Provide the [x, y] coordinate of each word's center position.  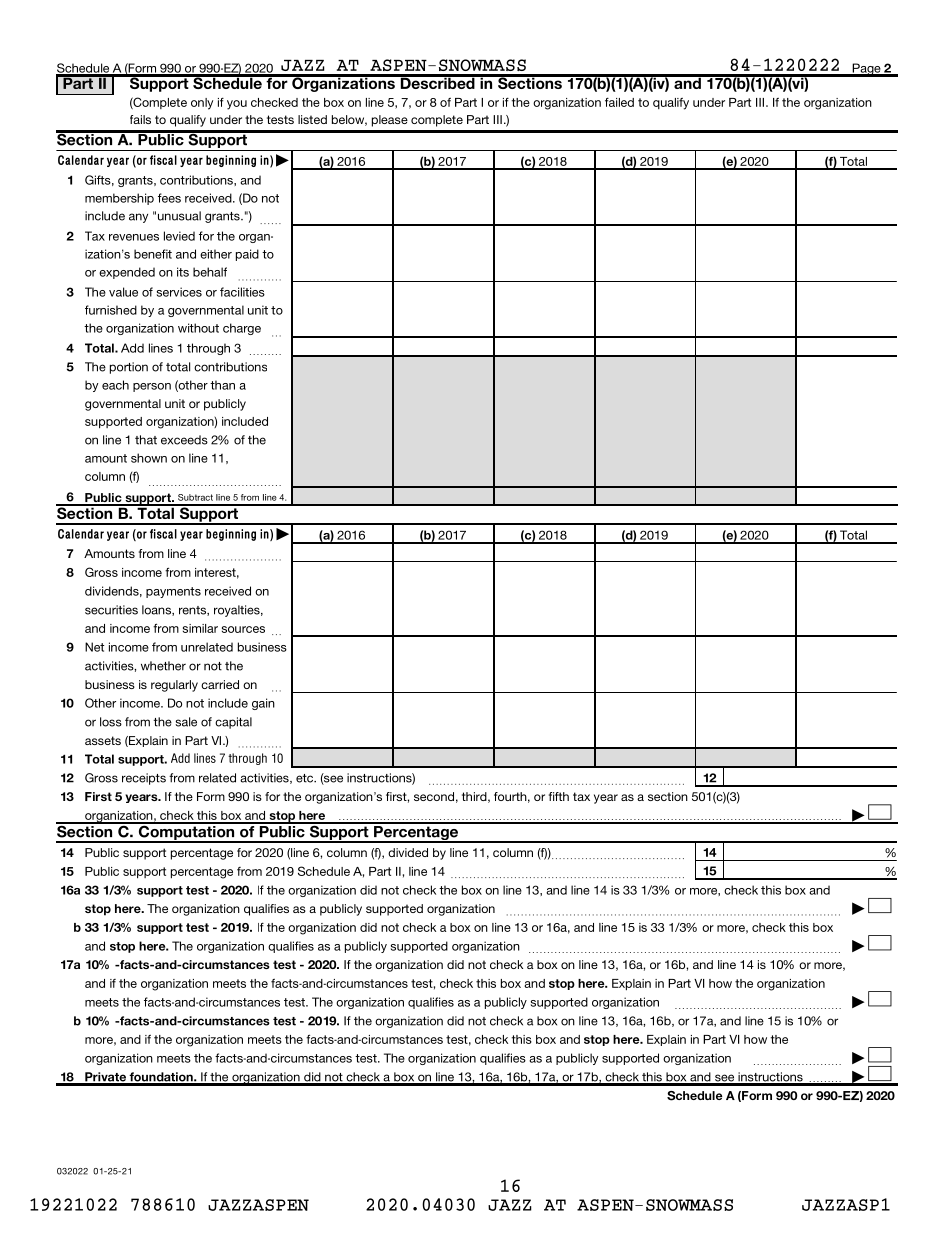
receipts [144, 779]
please [390, 121]
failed [619, 102]
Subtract [195, 497]
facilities [242, 292]
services [179, 292]
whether [163, 666]
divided [408, 852]
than [222, 385]
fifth [559, 796]
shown [149, 458]
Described [437, 82]
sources [243, 629]
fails [140, 119]
